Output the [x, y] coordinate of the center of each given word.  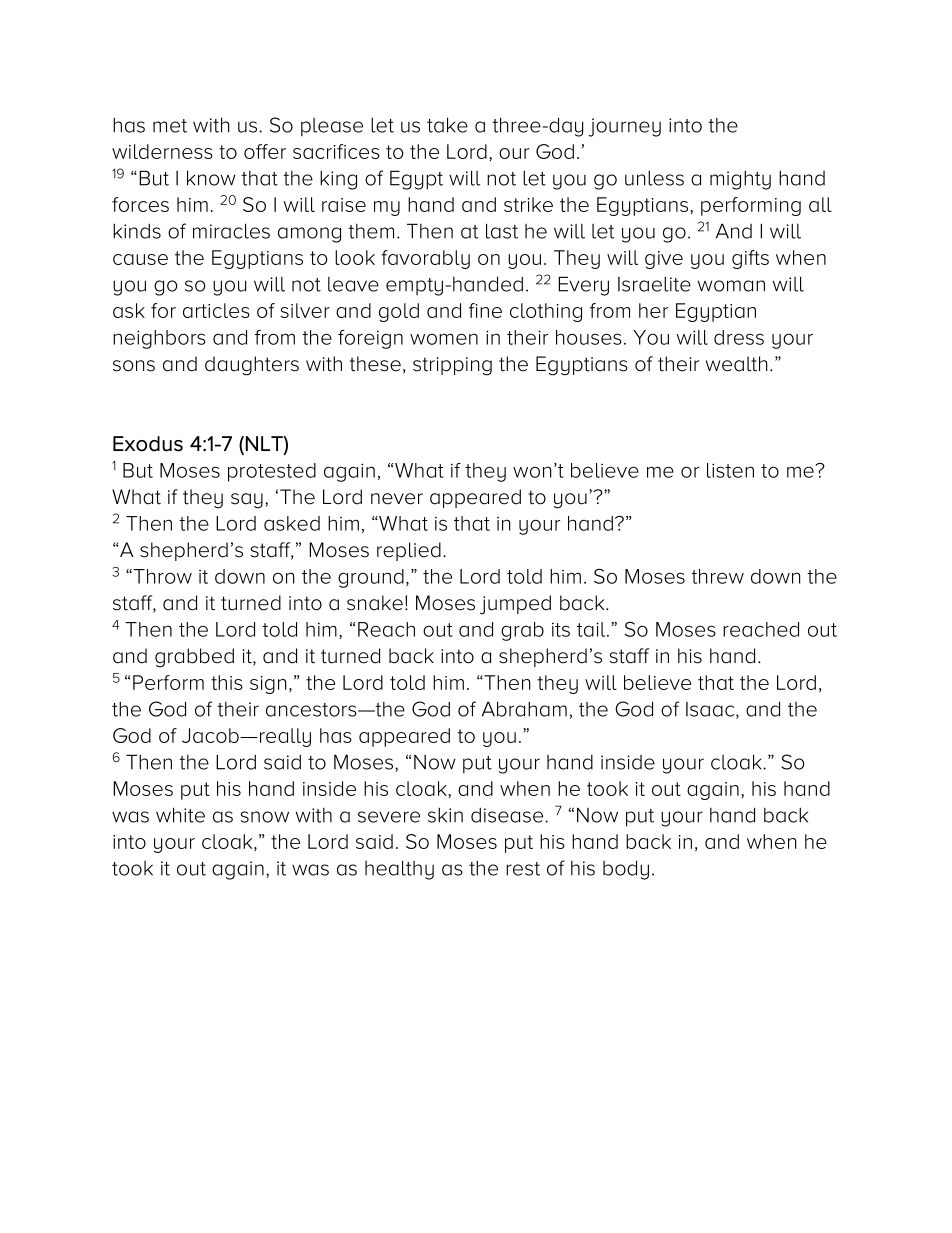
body [626, 870]
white [180, 815]
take [447, 125]
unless [654, 178]
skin [445, 815]
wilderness [162, 151]
